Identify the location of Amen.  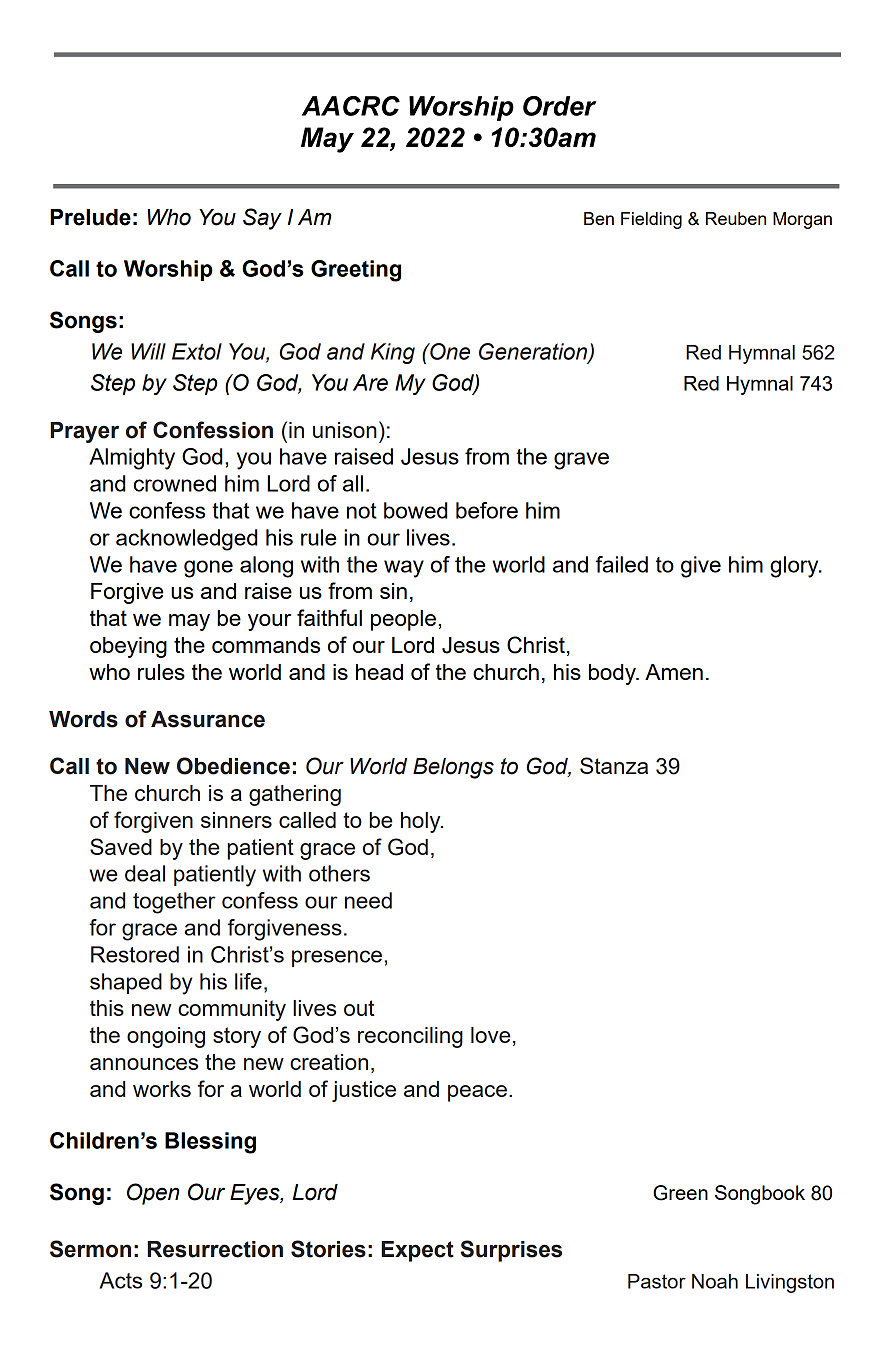
(674, 672).
